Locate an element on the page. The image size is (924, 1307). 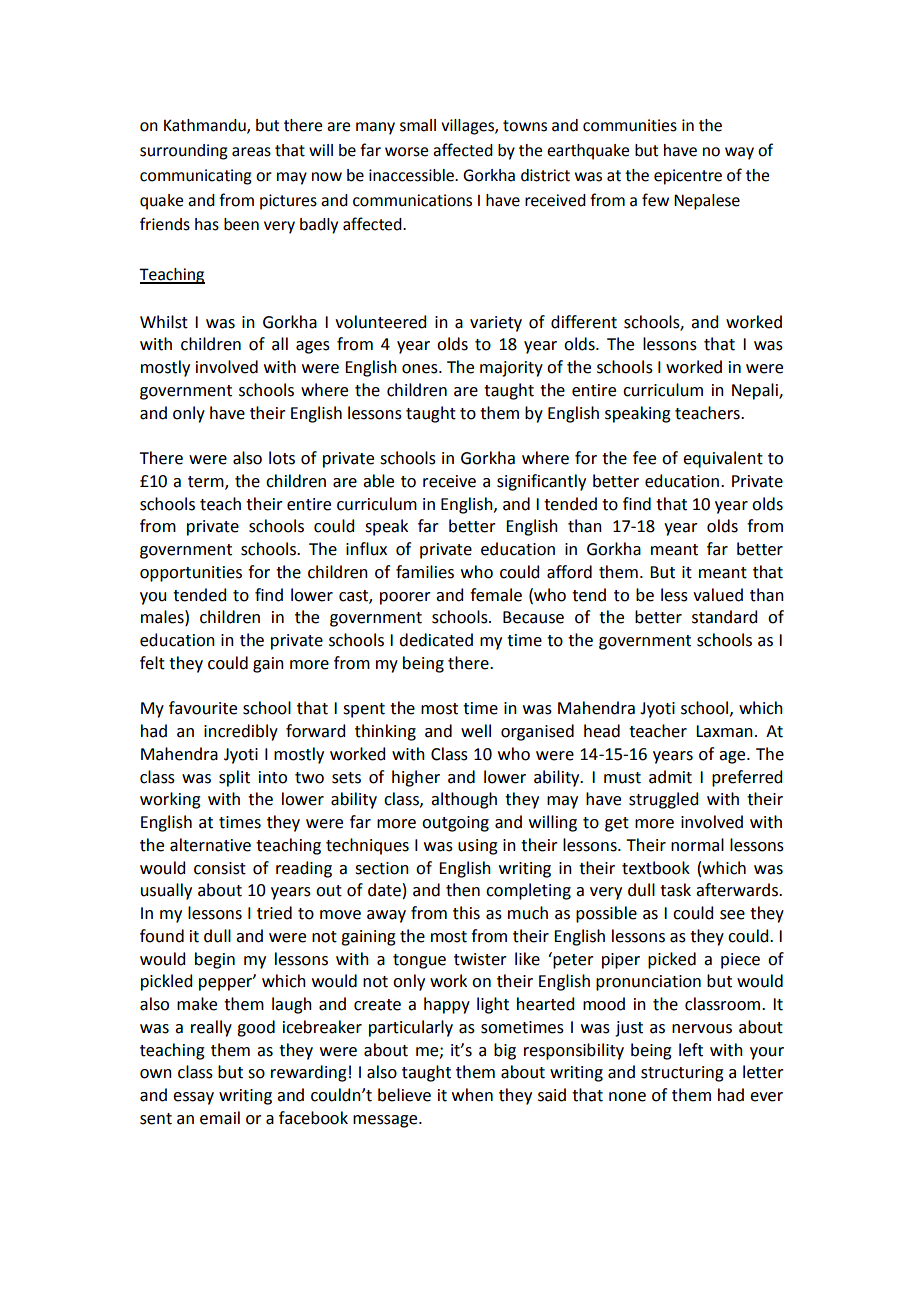
epicentre is located at coordinates (688, 177).
